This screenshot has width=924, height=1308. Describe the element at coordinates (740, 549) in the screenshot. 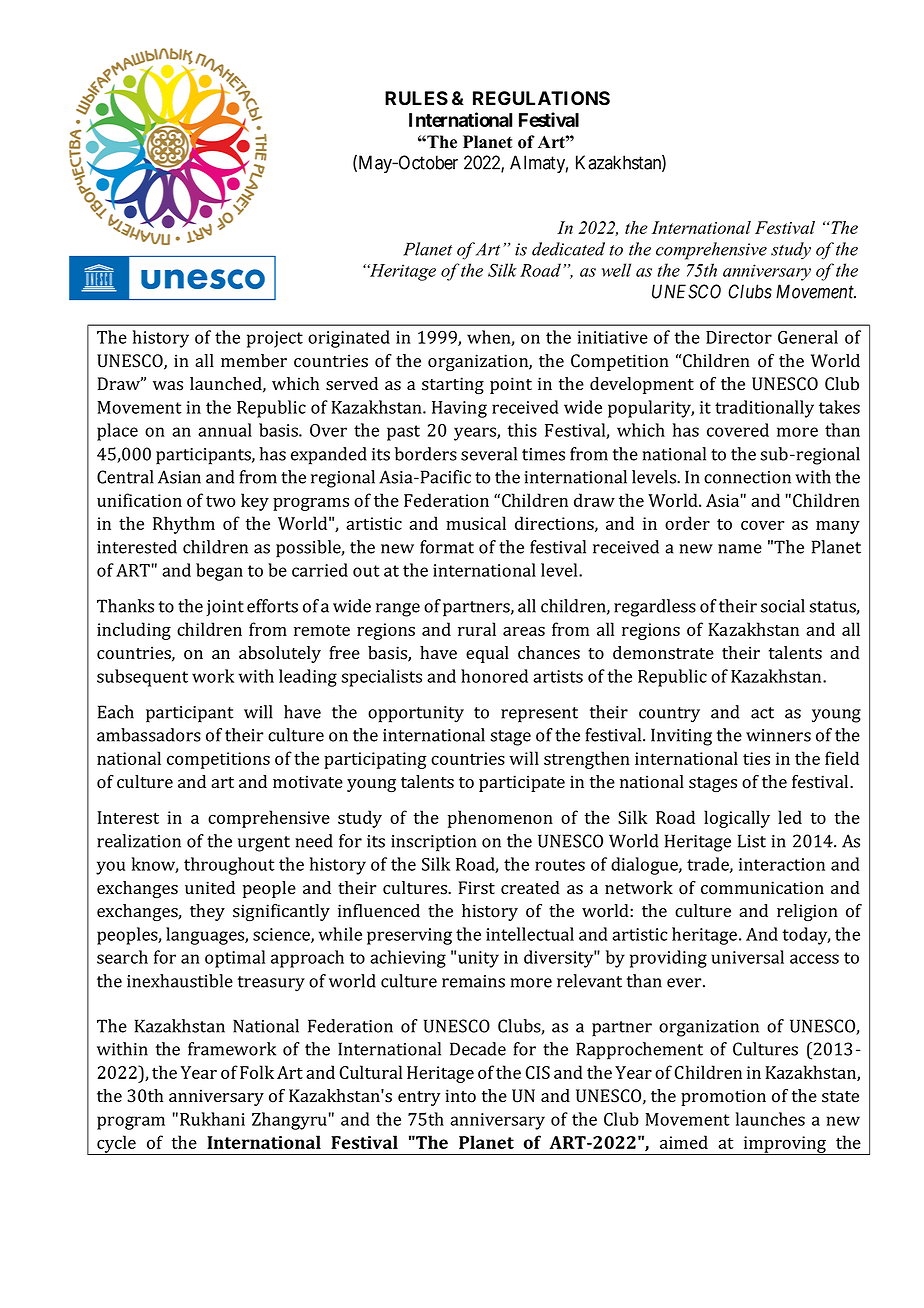

I see `name` at that location.
